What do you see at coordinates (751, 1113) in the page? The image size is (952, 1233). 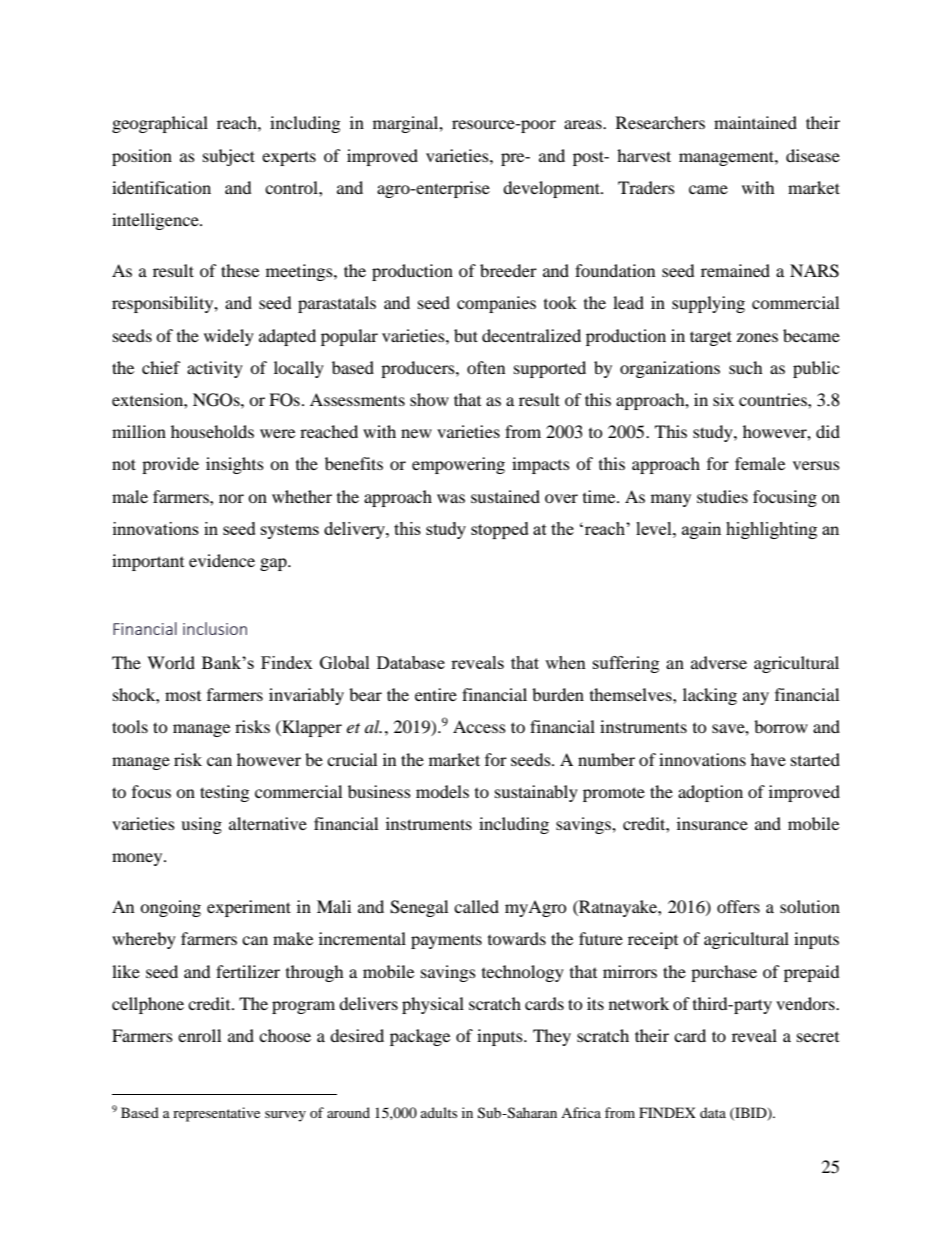 I see `IBID` at bounding box center [751, 1113].
